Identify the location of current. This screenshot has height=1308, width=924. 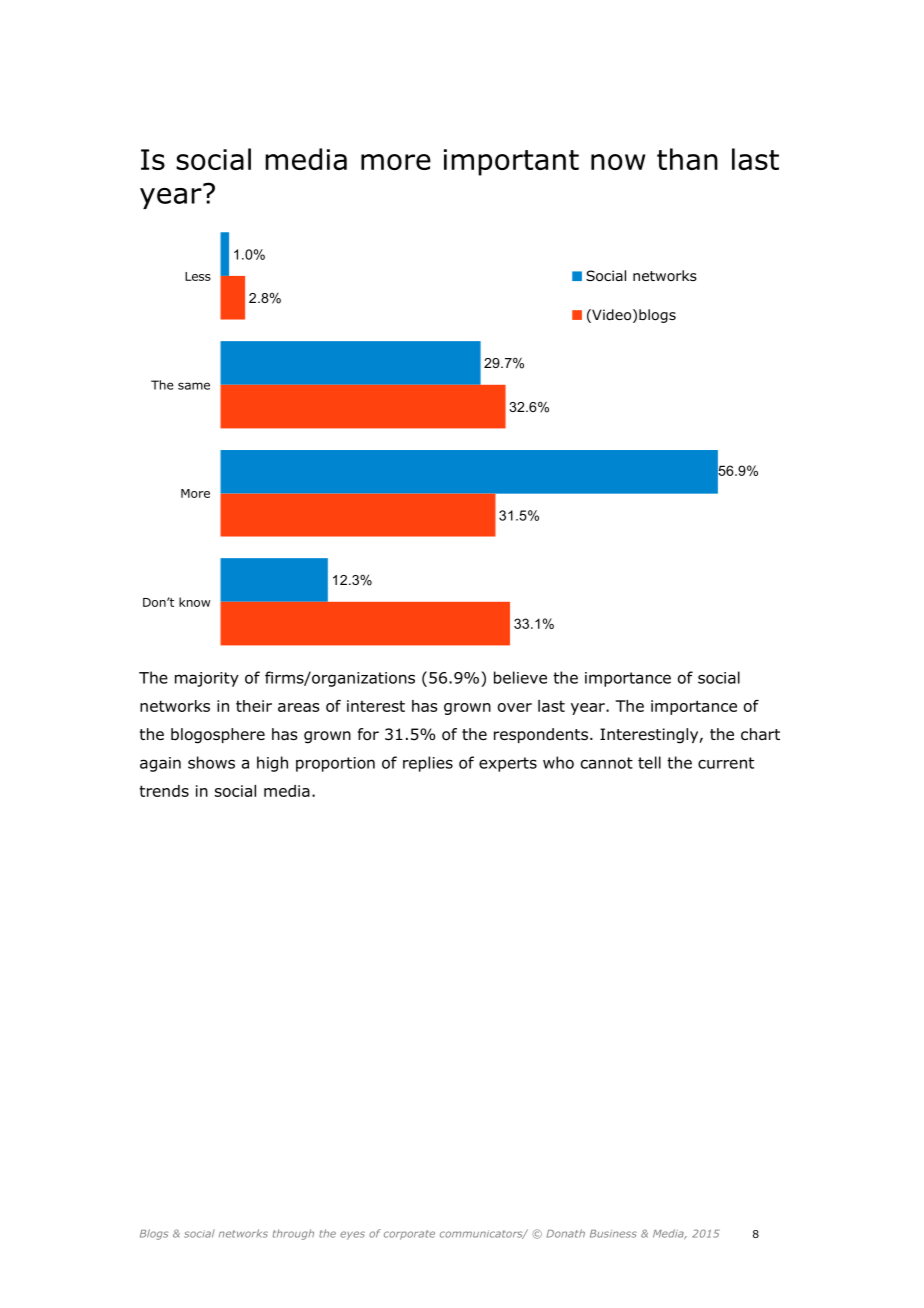
(726, 763).
